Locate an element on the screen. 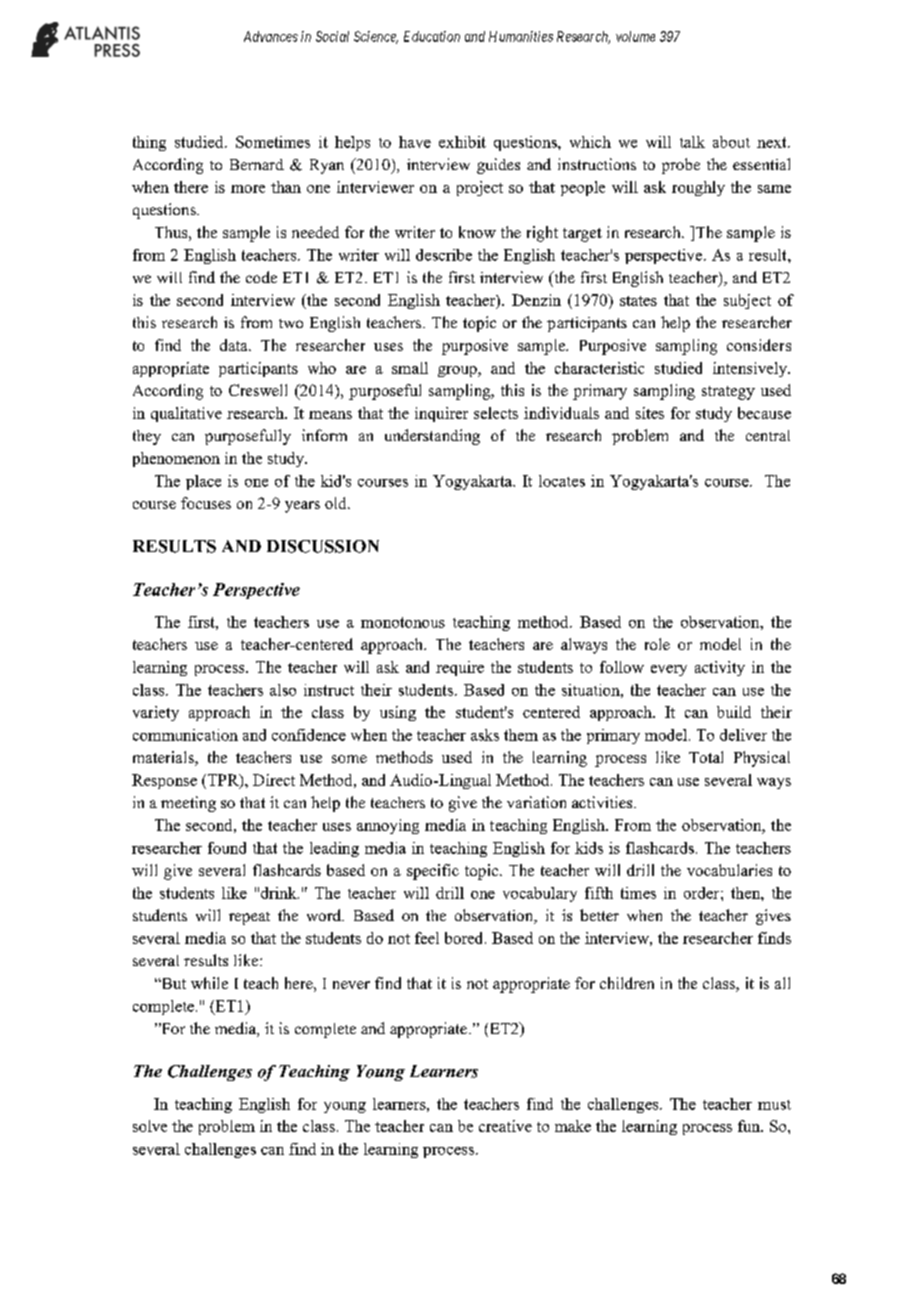  solve is located at coordinates (150, 1126).
